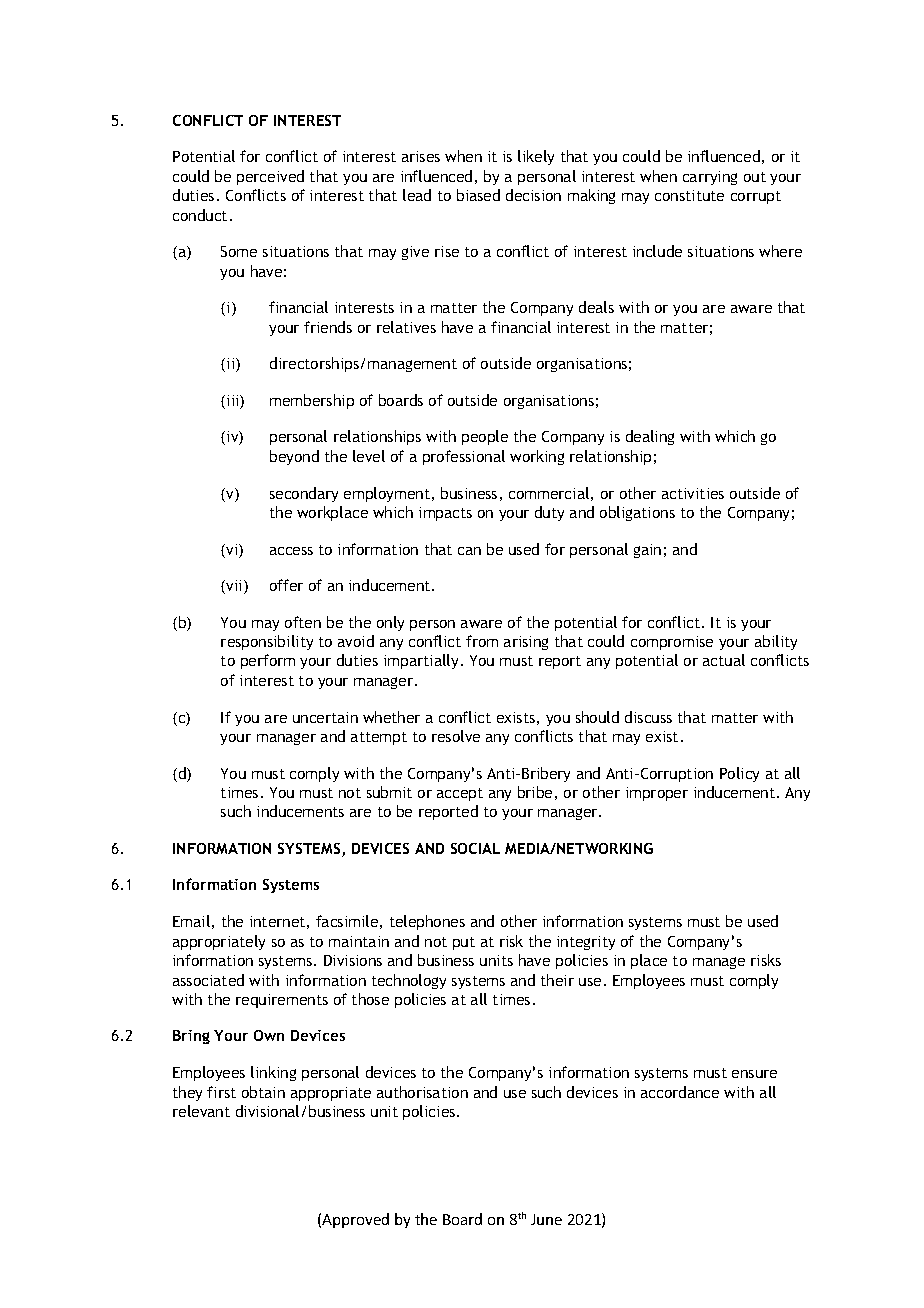 This screenshot has height=1308, width=924. Describe the element at coordinates (359, 941) in the screenshot. I see `maintain` at that location.
